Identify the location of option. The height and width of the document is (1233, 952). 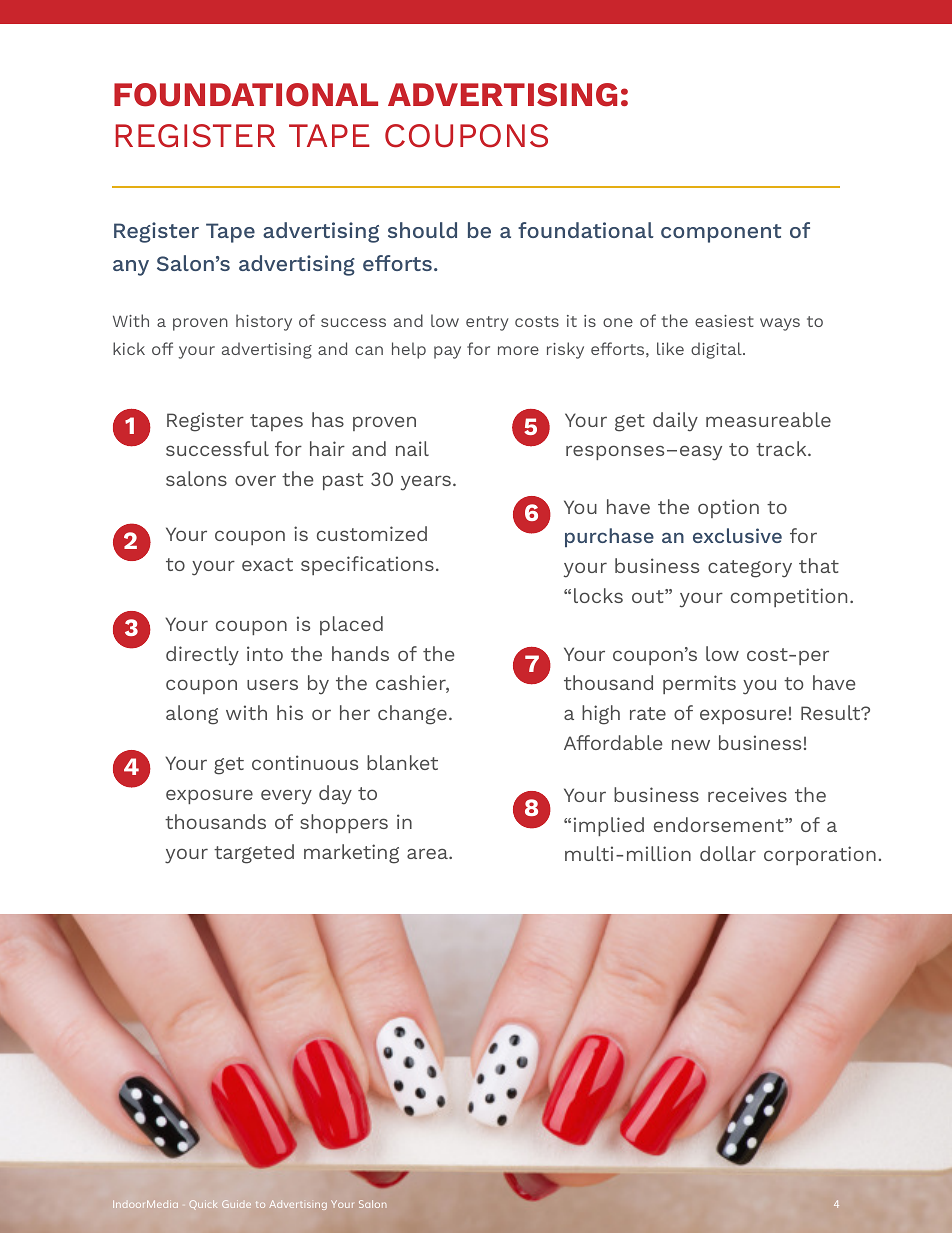
(728, 508).
